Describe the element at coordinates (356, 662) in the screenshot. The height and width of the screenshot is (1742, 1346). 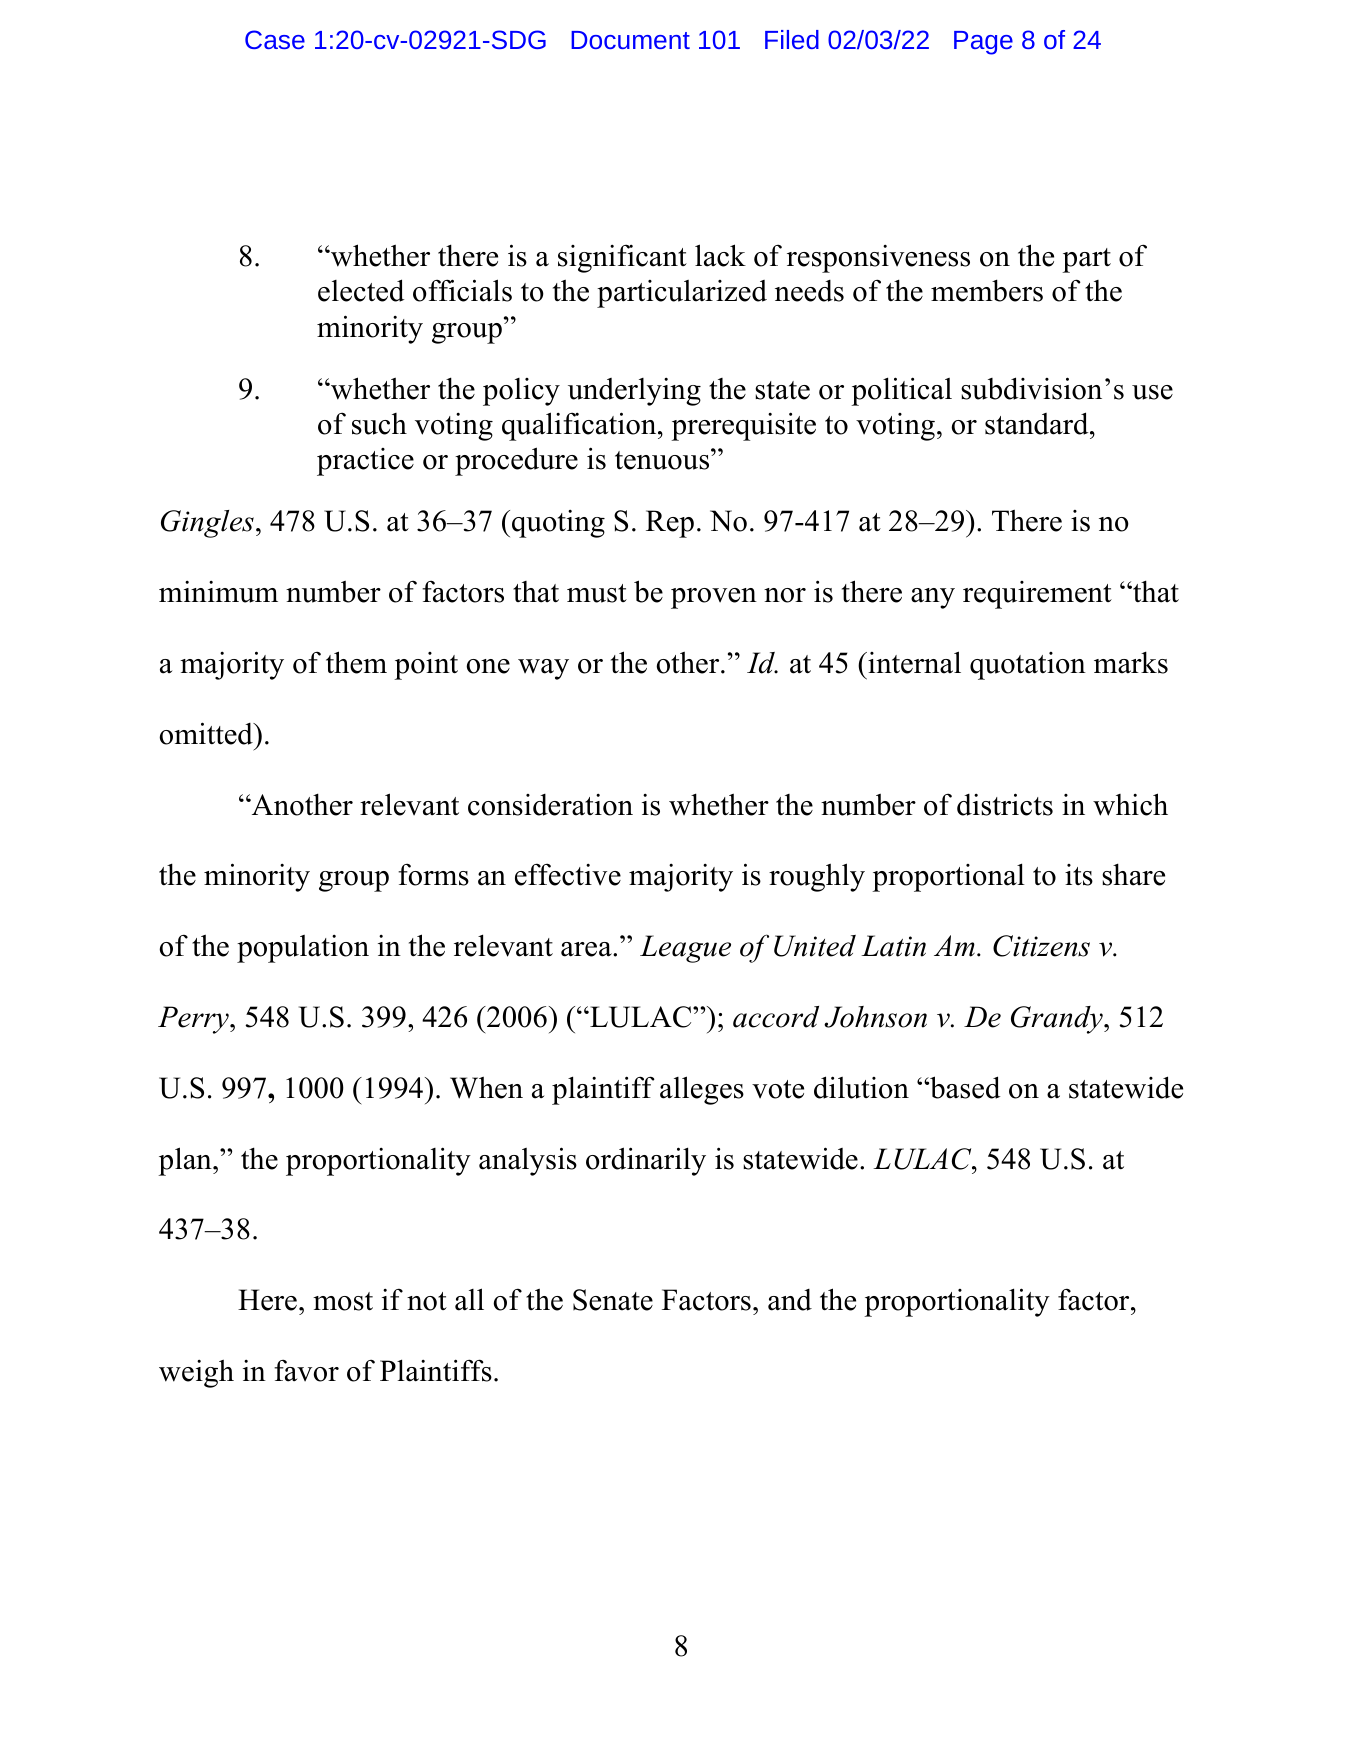
I see `them` at that location.
